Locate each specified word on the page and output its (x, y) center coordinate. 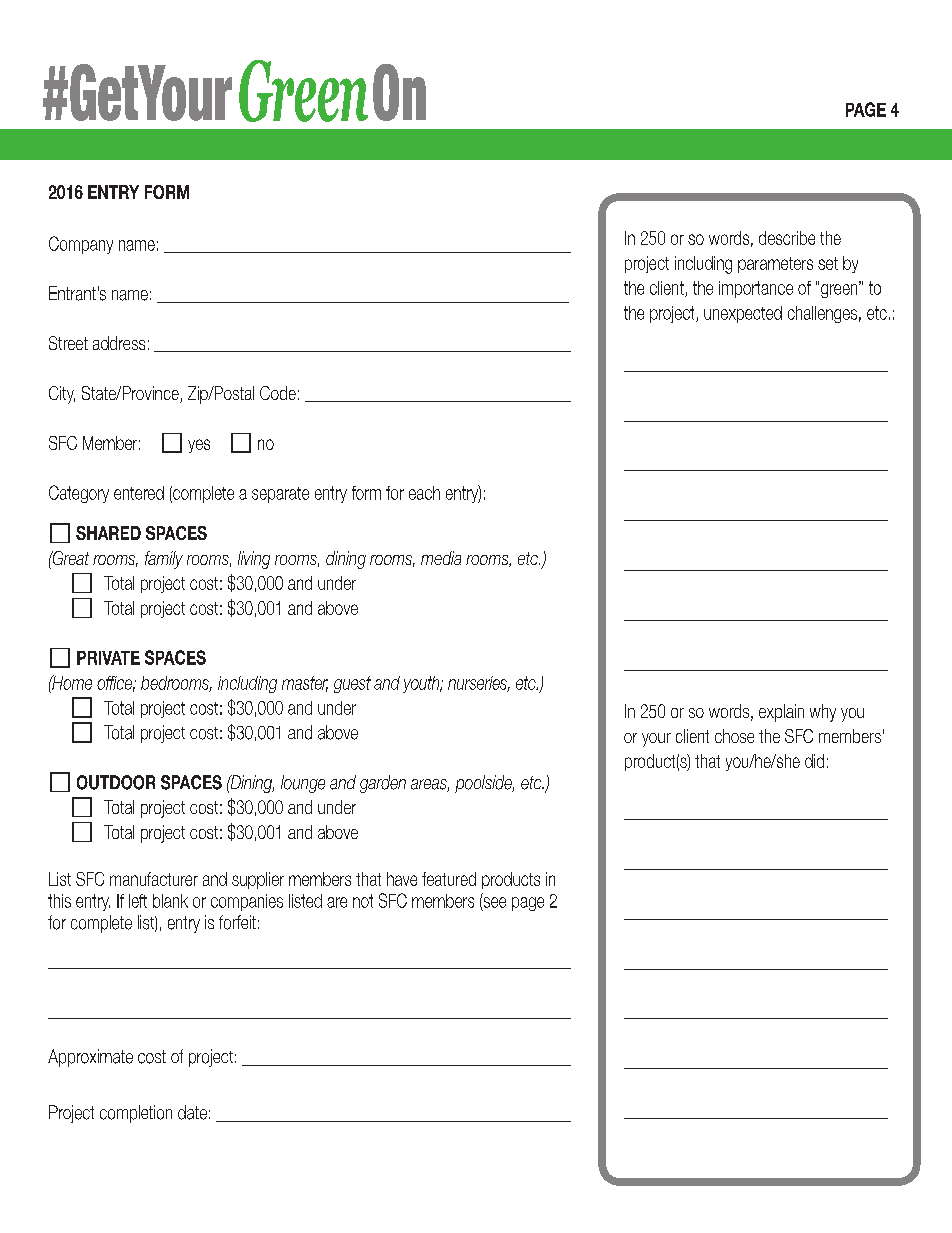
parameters (775, 265)
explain (781, 713)
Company (81, 245)
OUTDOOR (116, 782)
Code (278, 393)
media (441, 558)
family (164, 560)
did (814, 761)
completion (136, 1114)
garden (383, 784)
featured (449, 879)
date (192, 1112)
